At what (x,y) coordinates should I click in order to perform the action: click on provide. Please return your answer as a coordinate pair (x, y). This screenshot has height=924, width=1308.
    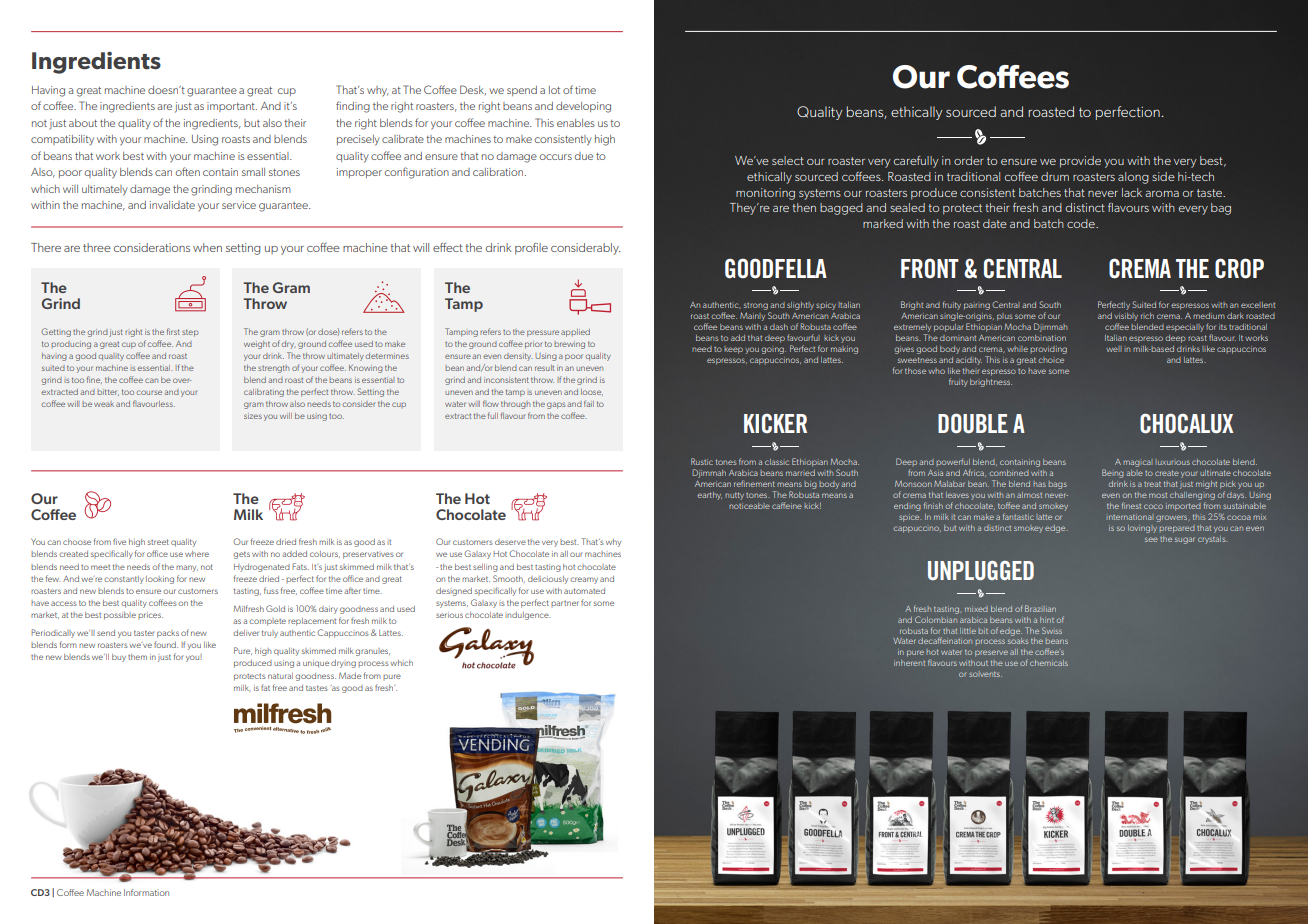
    Looking at the image, I should click on (1080, 162).
